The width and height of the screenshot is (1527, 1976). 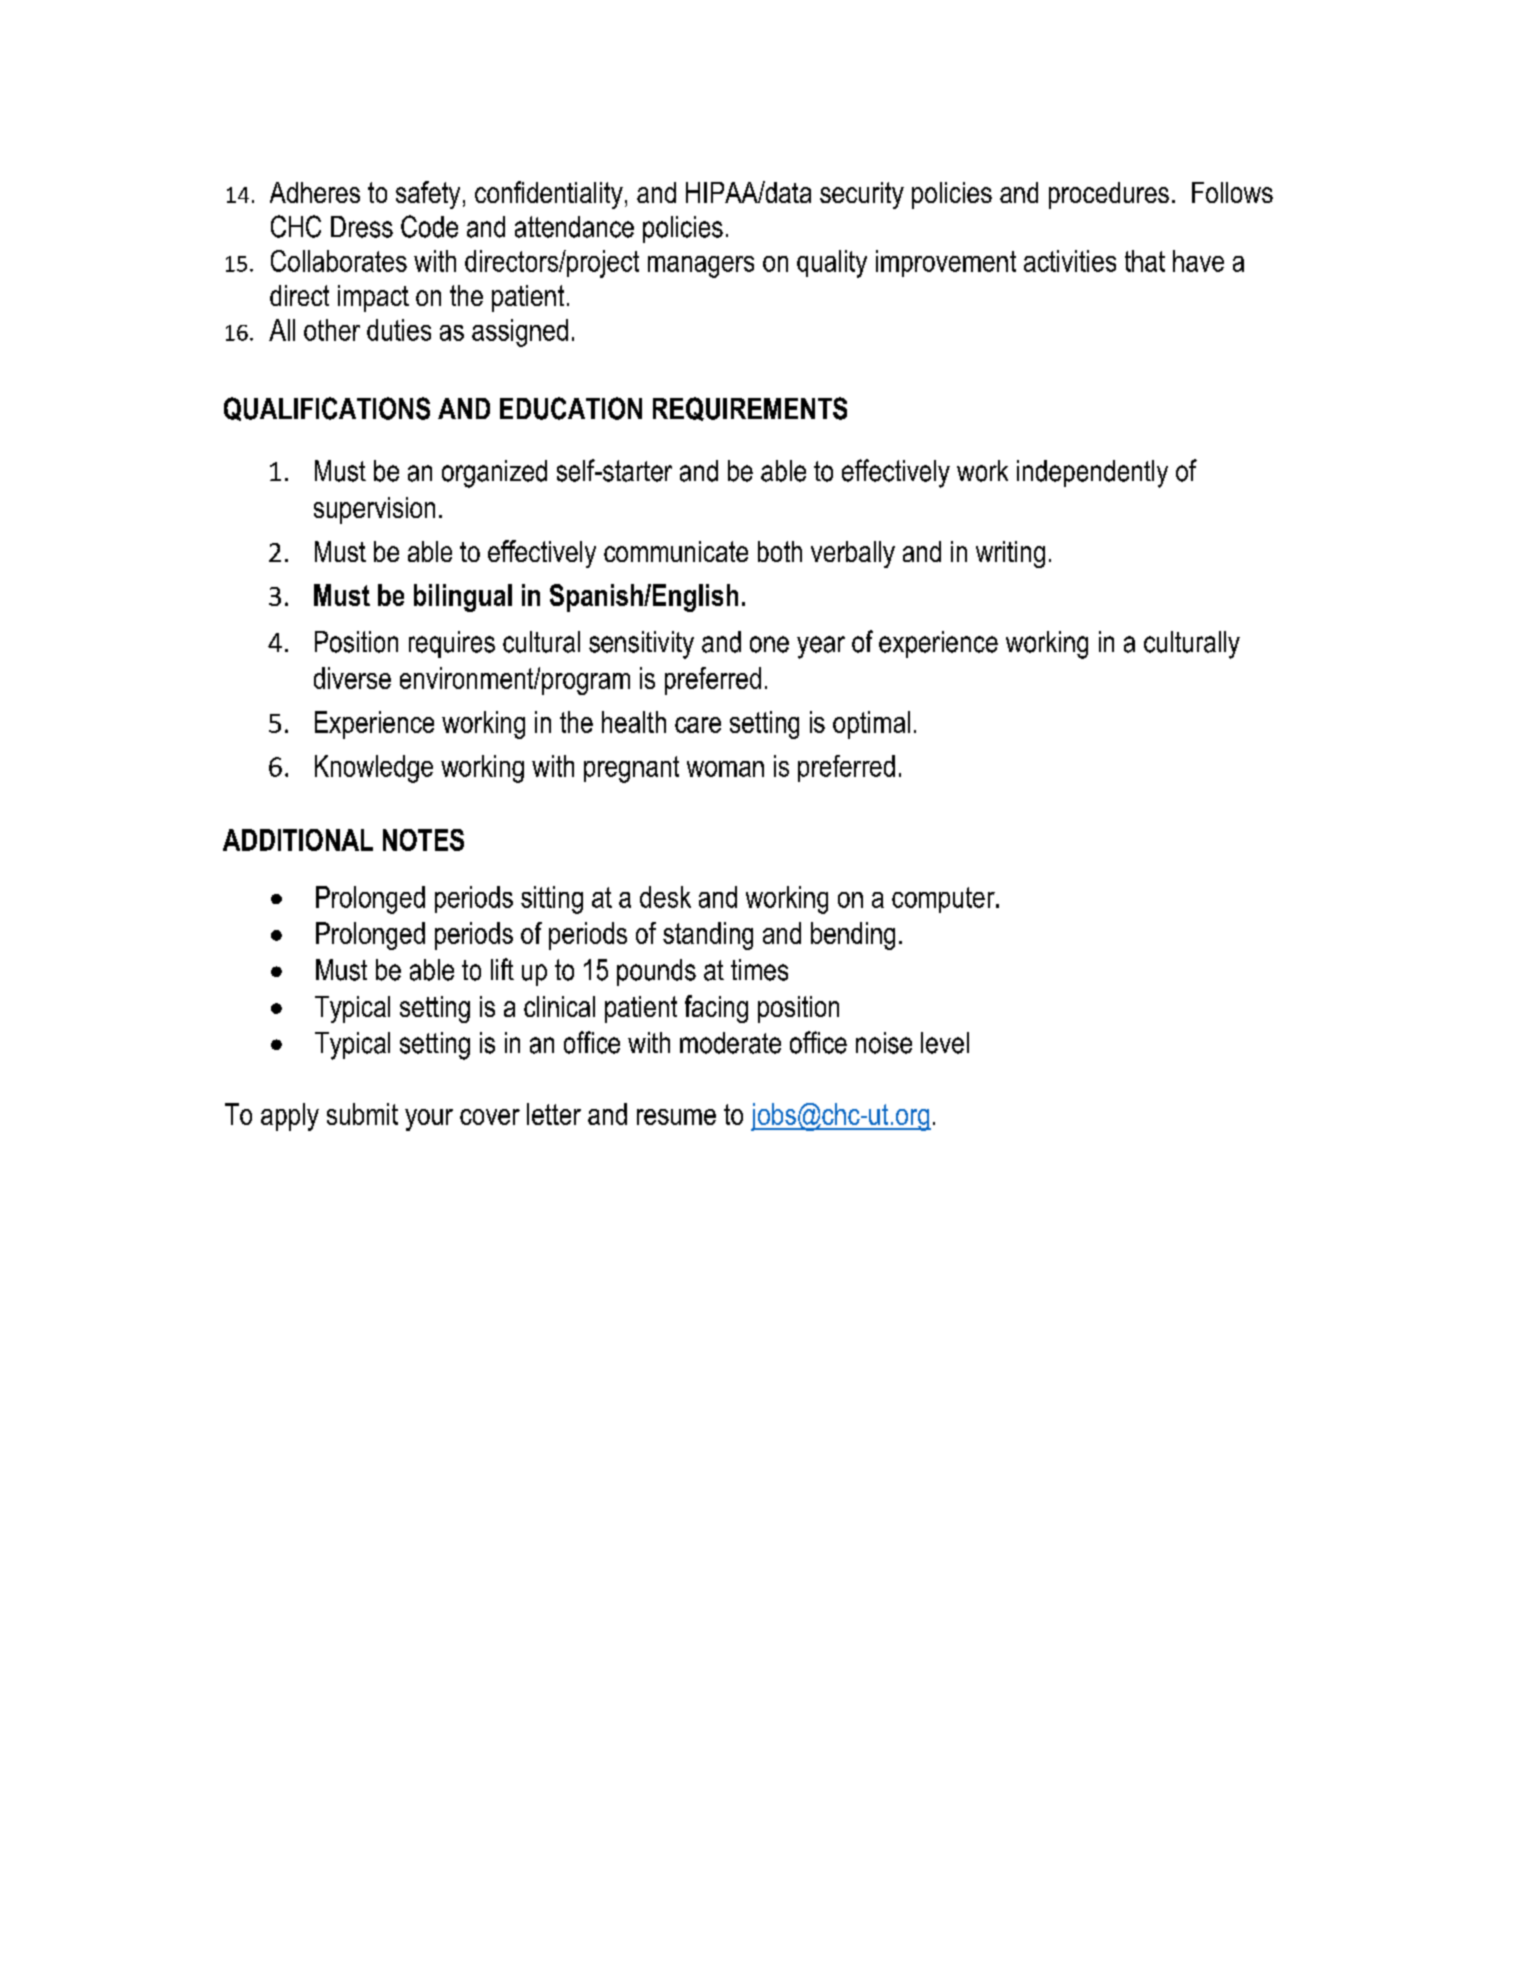 I want to click on procedures, so click(x=1109, y=195).
